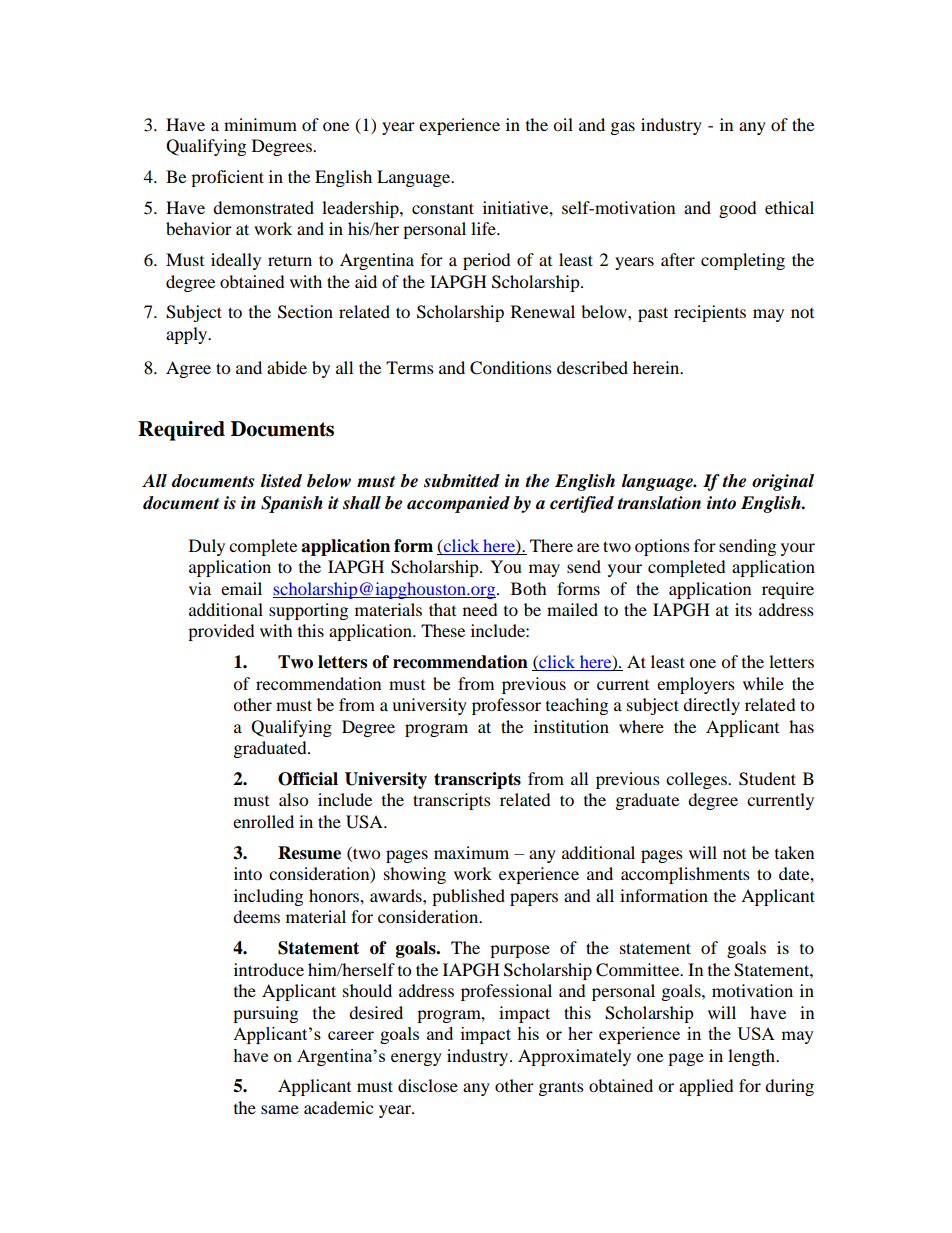 The height and width of the screenshot is (1233, 952). I want to click on same, so click(280, 1109).
